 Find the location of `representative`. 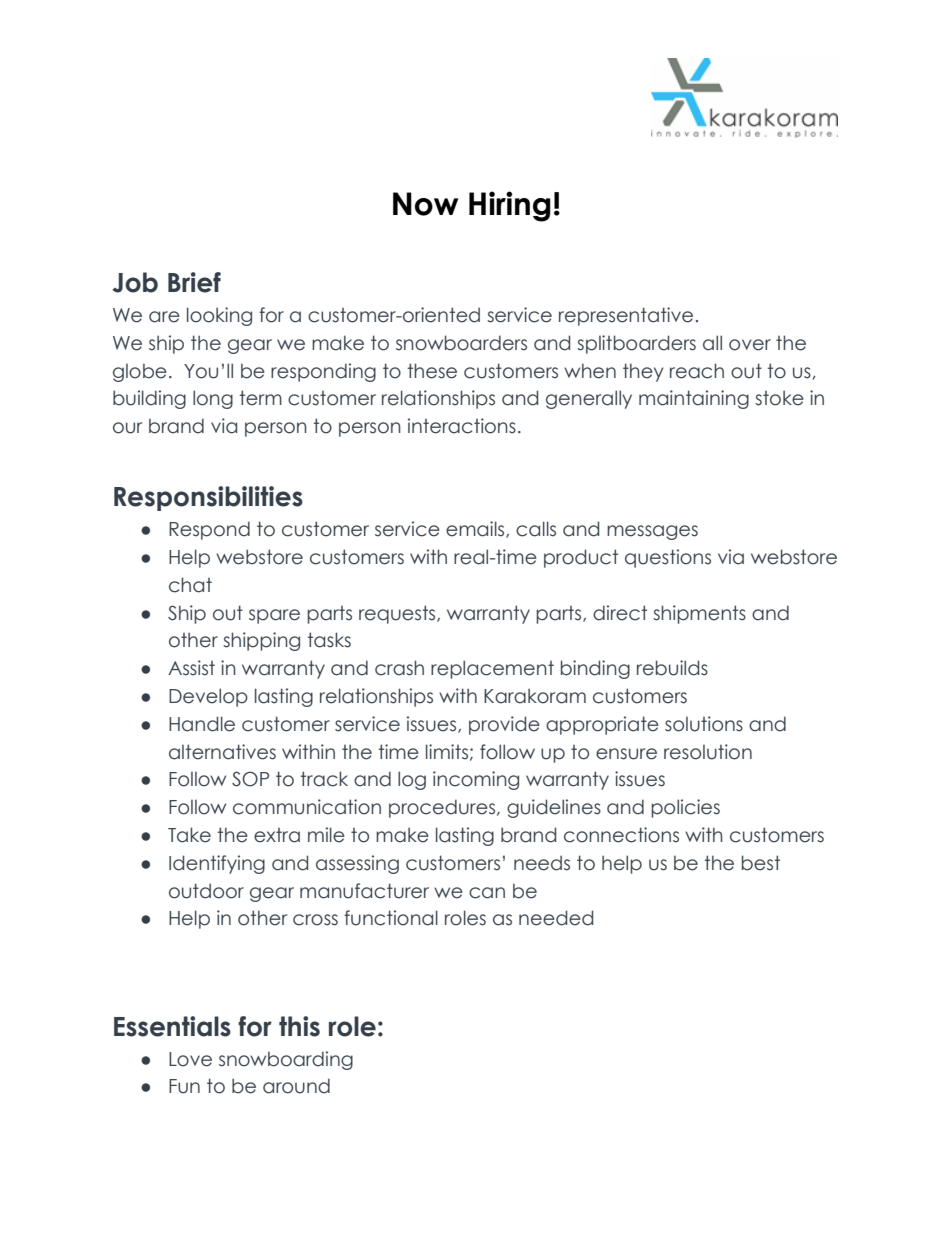

representative is located at coordinates (626, 316).
